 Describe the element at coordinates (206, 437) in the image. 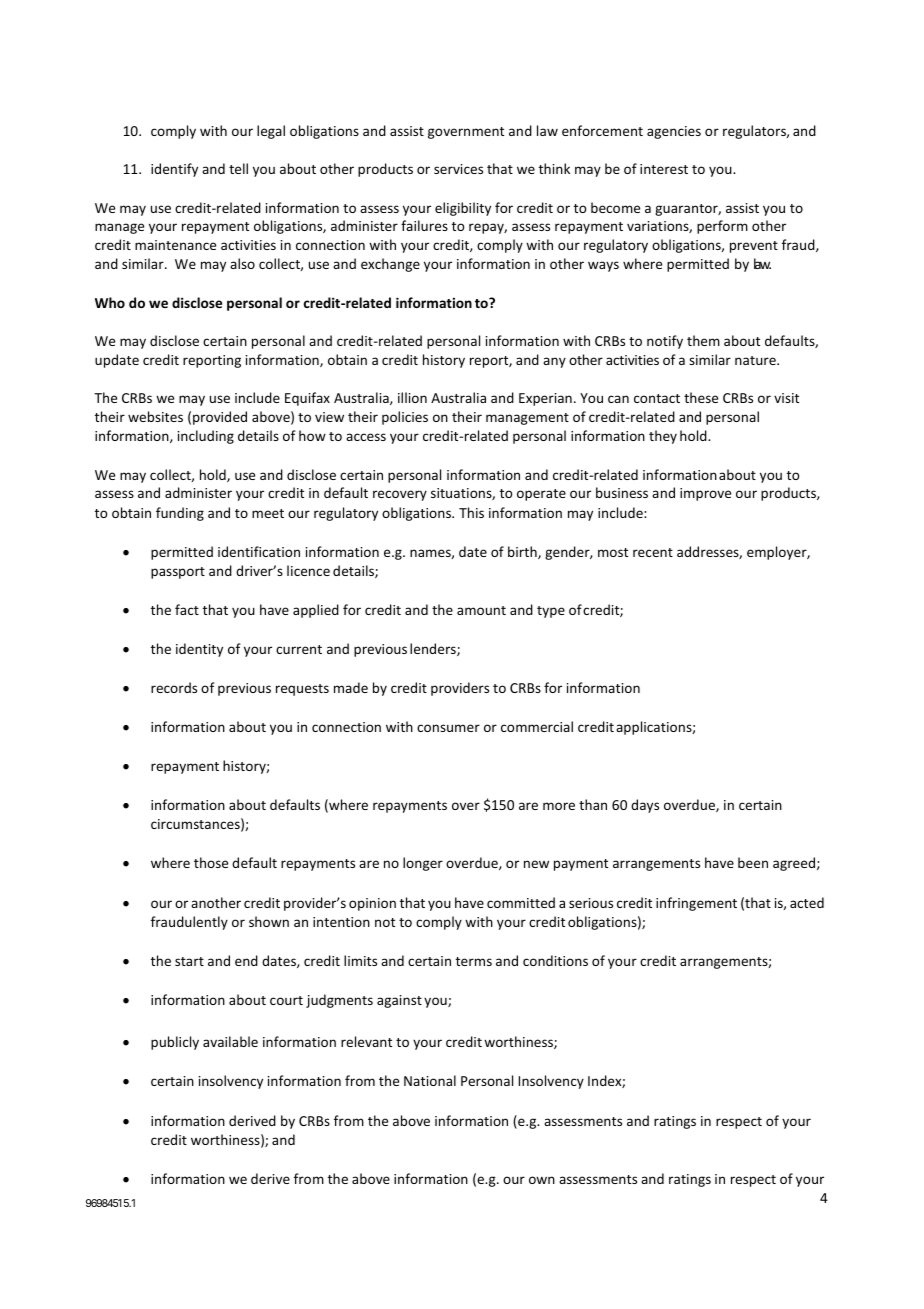

I see `including` at that location.
